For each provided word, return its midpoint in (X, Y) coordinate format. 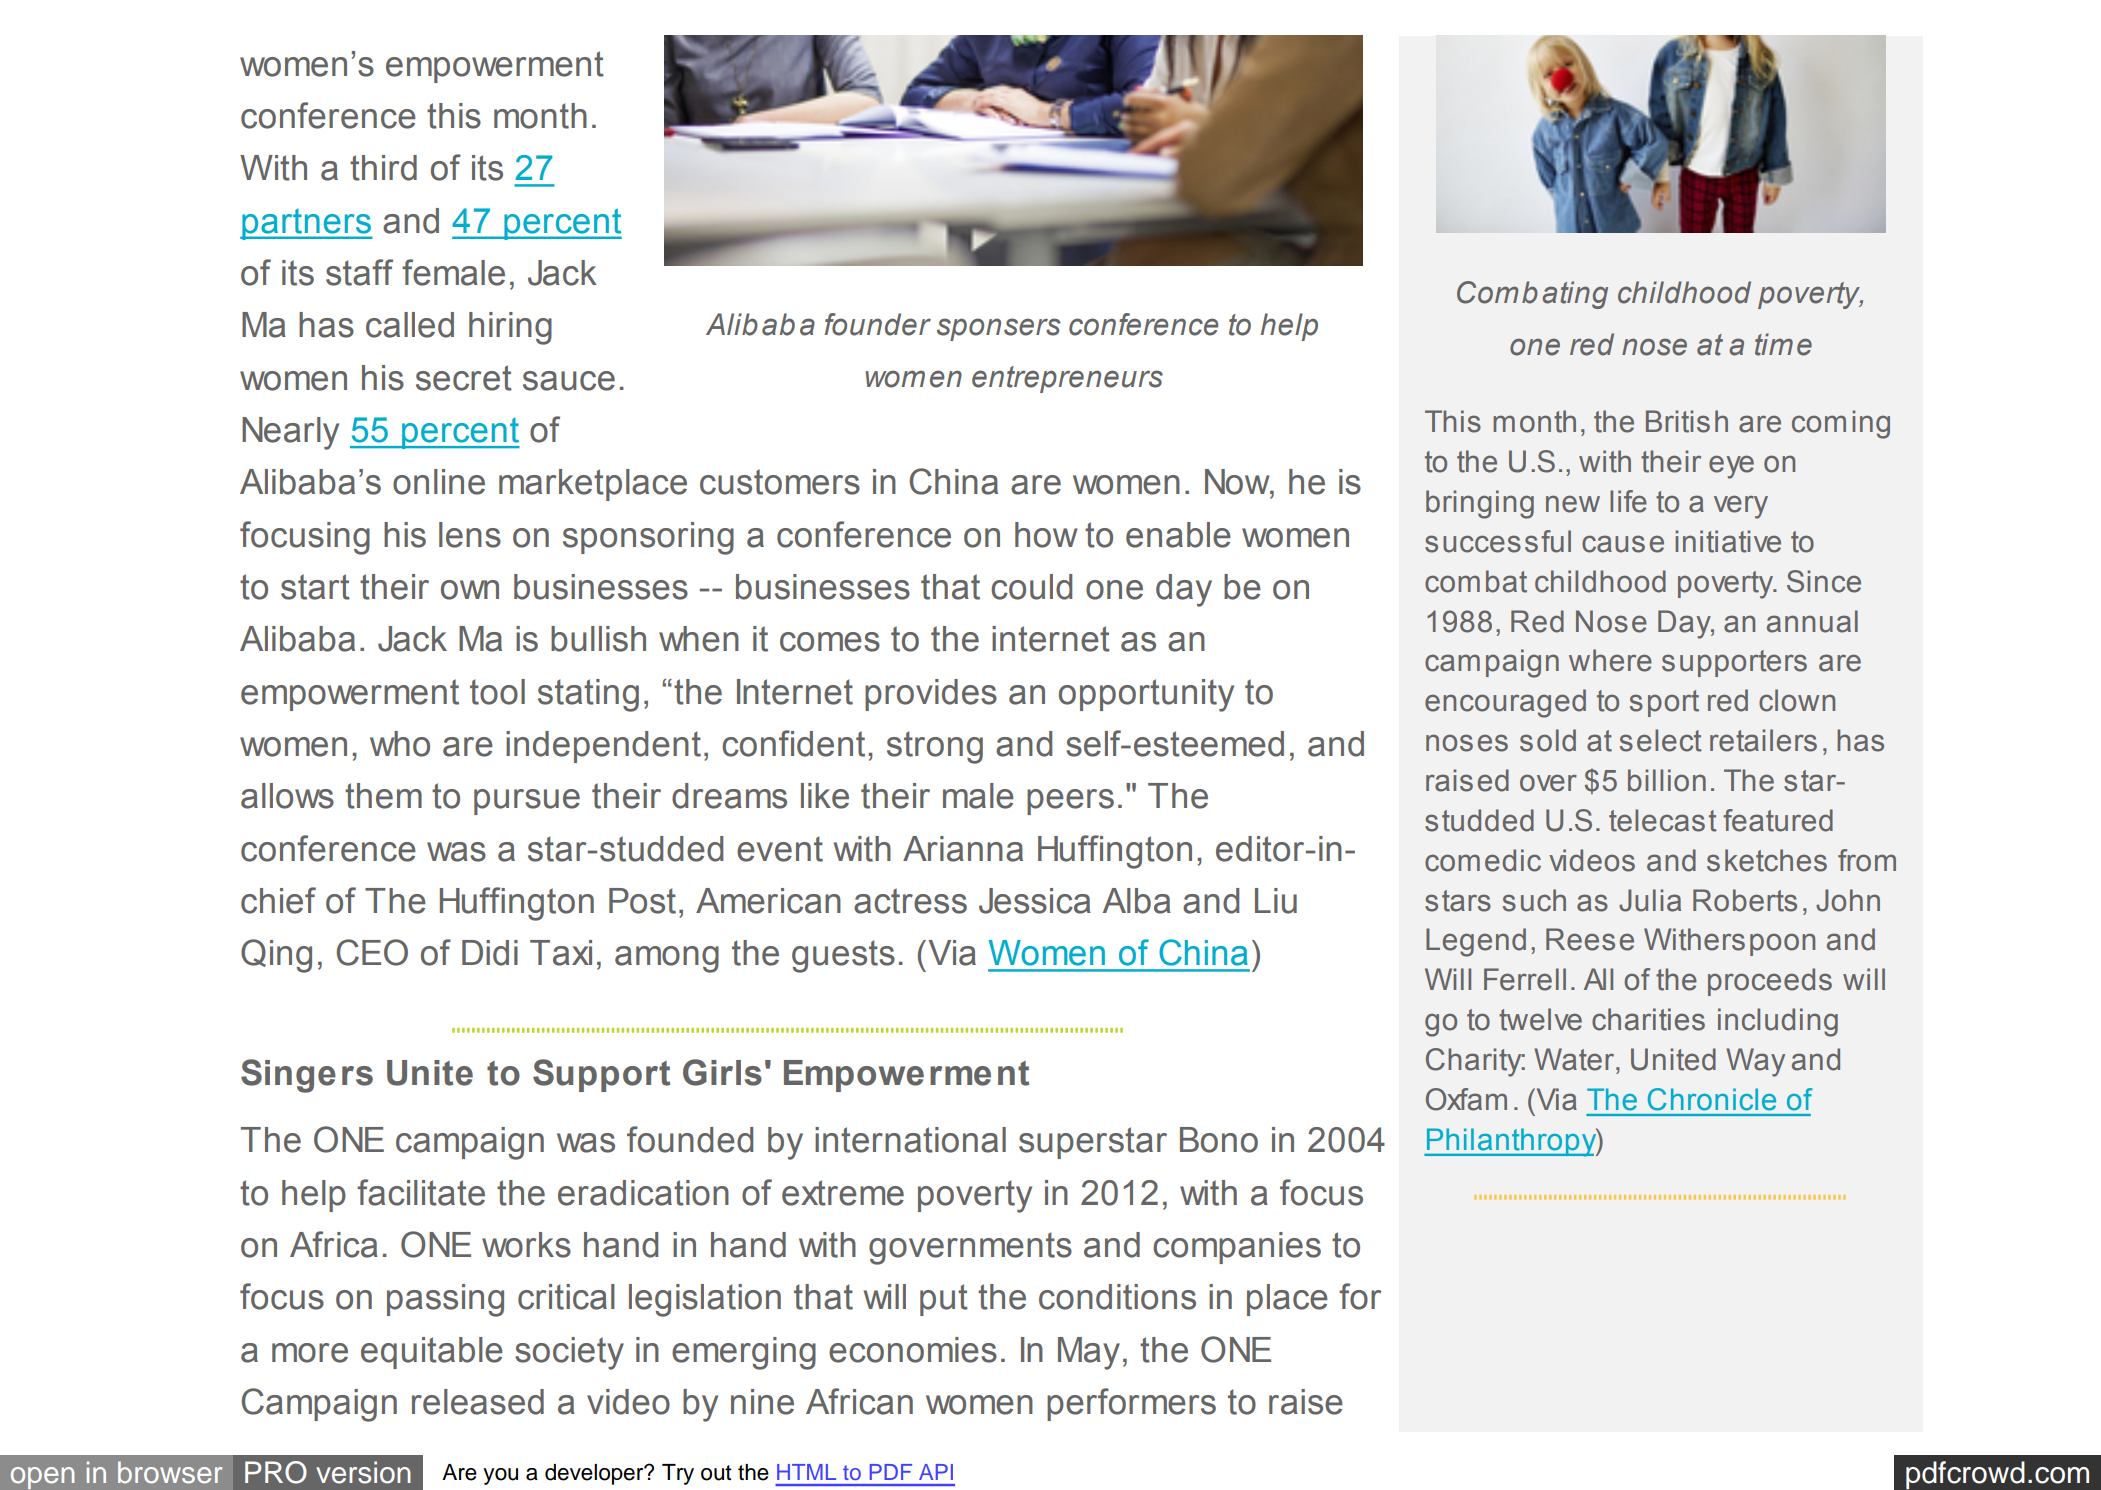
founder (878, 324)
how (1046, 535)
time (1783, 344)
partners (306, 224)
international (910, 1140)
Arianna (963, 849)
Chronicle (1712, 1099)
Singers (307, 1076)
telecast (1663, 820)
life (1628, 501)
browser (170, 1472)
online (439, 482)
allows (287, 796)
